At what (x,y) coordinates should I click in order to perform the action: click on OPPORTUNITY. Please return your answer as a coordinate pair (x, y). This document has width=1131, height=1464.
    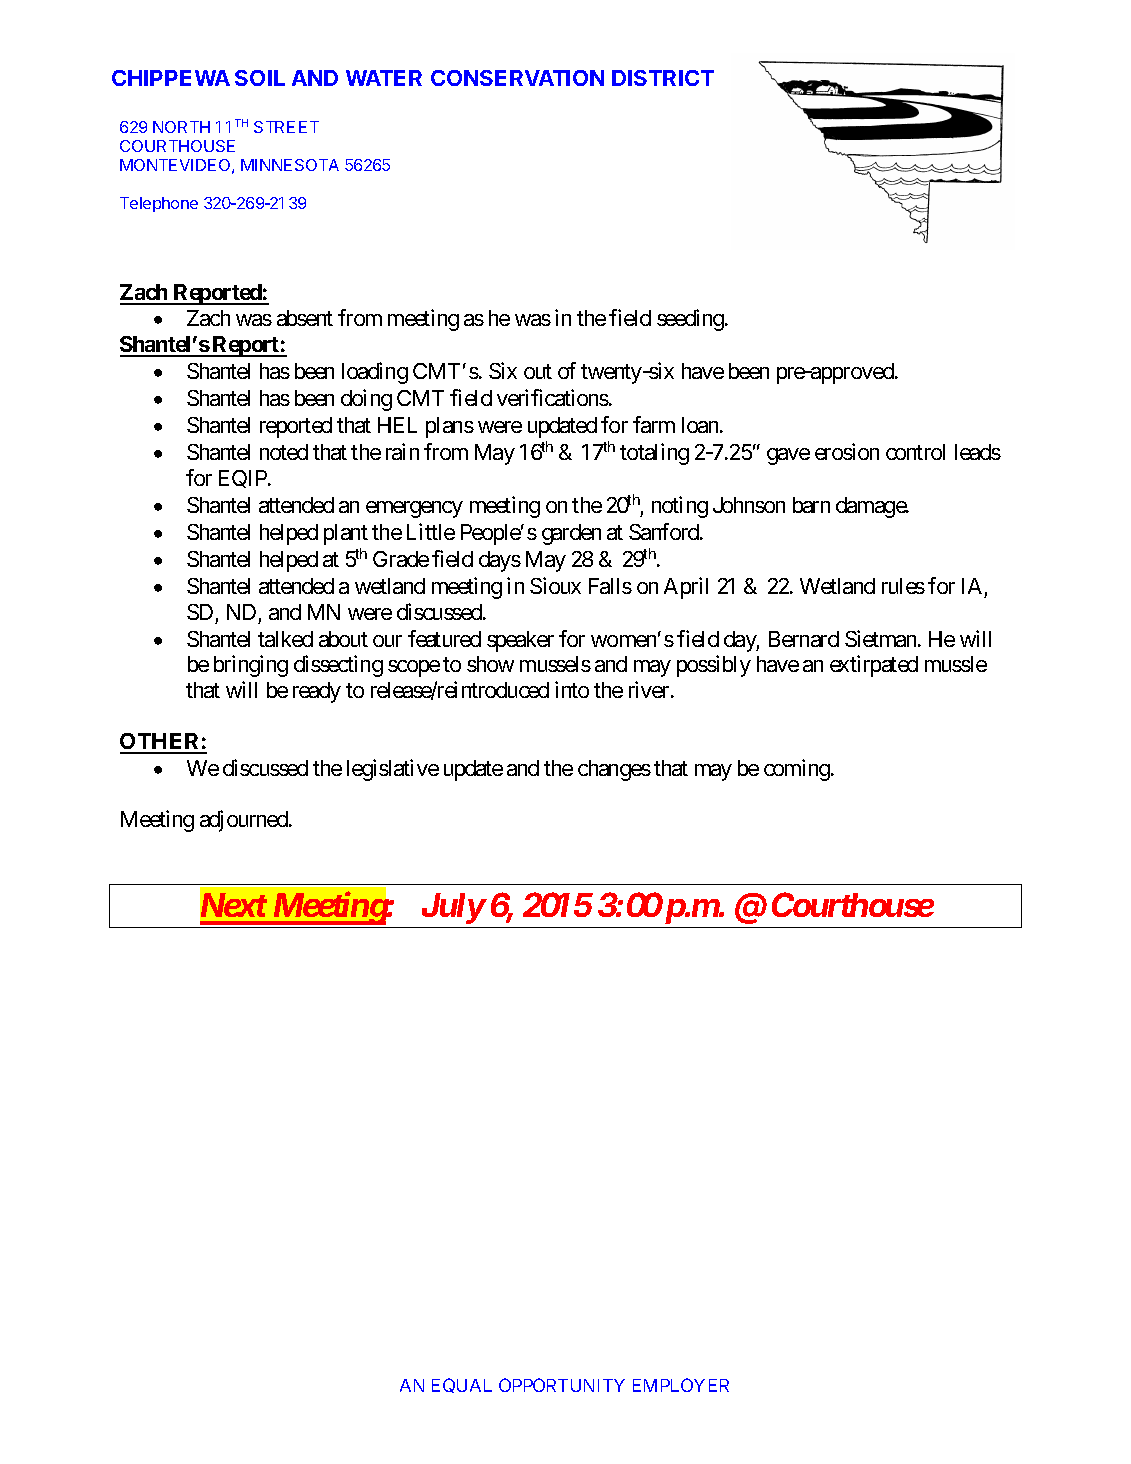
    Looking at the image, I should click on (562, 1385).
